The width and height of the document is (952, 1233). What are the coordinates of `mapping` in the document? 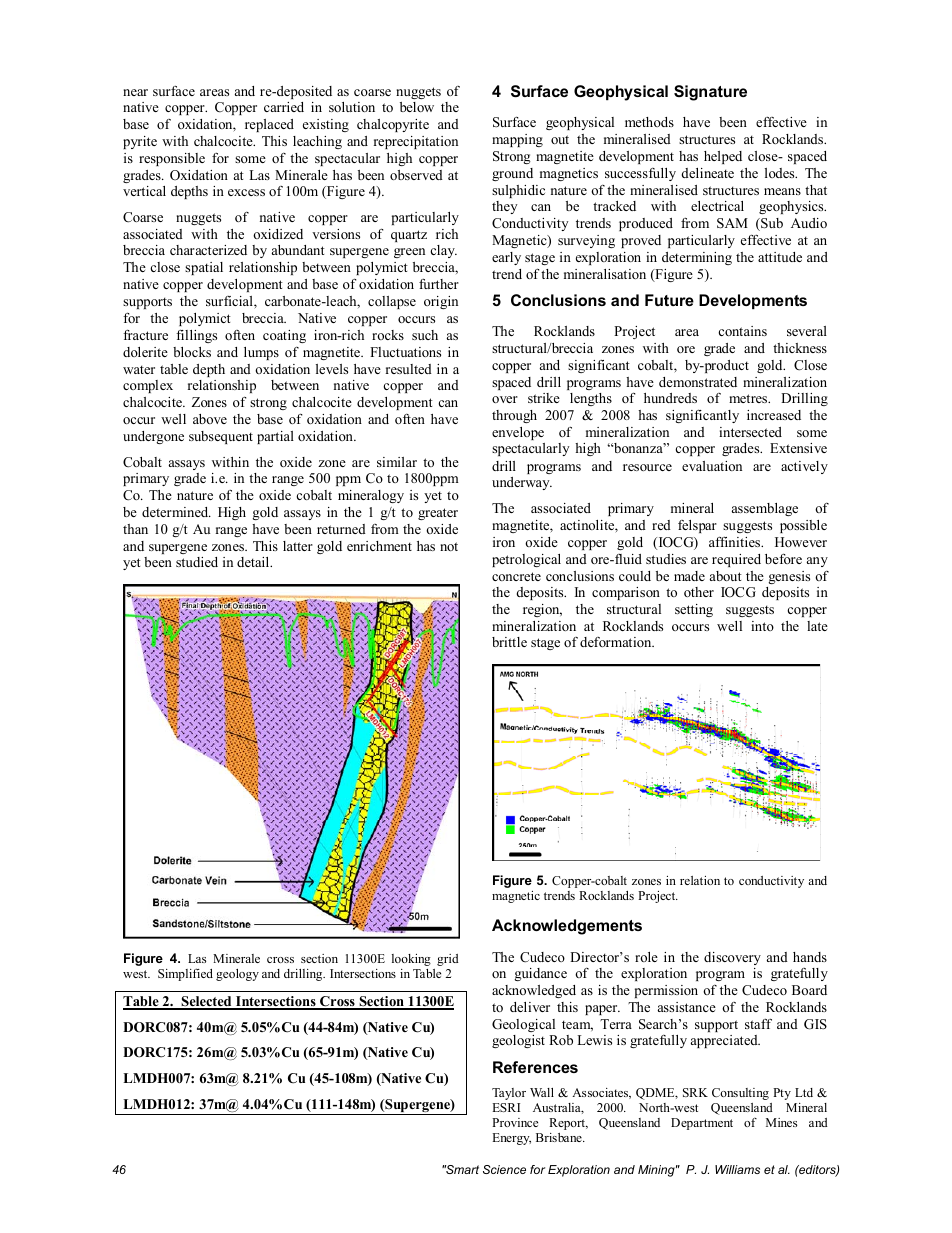 It's located at (517, 140).
